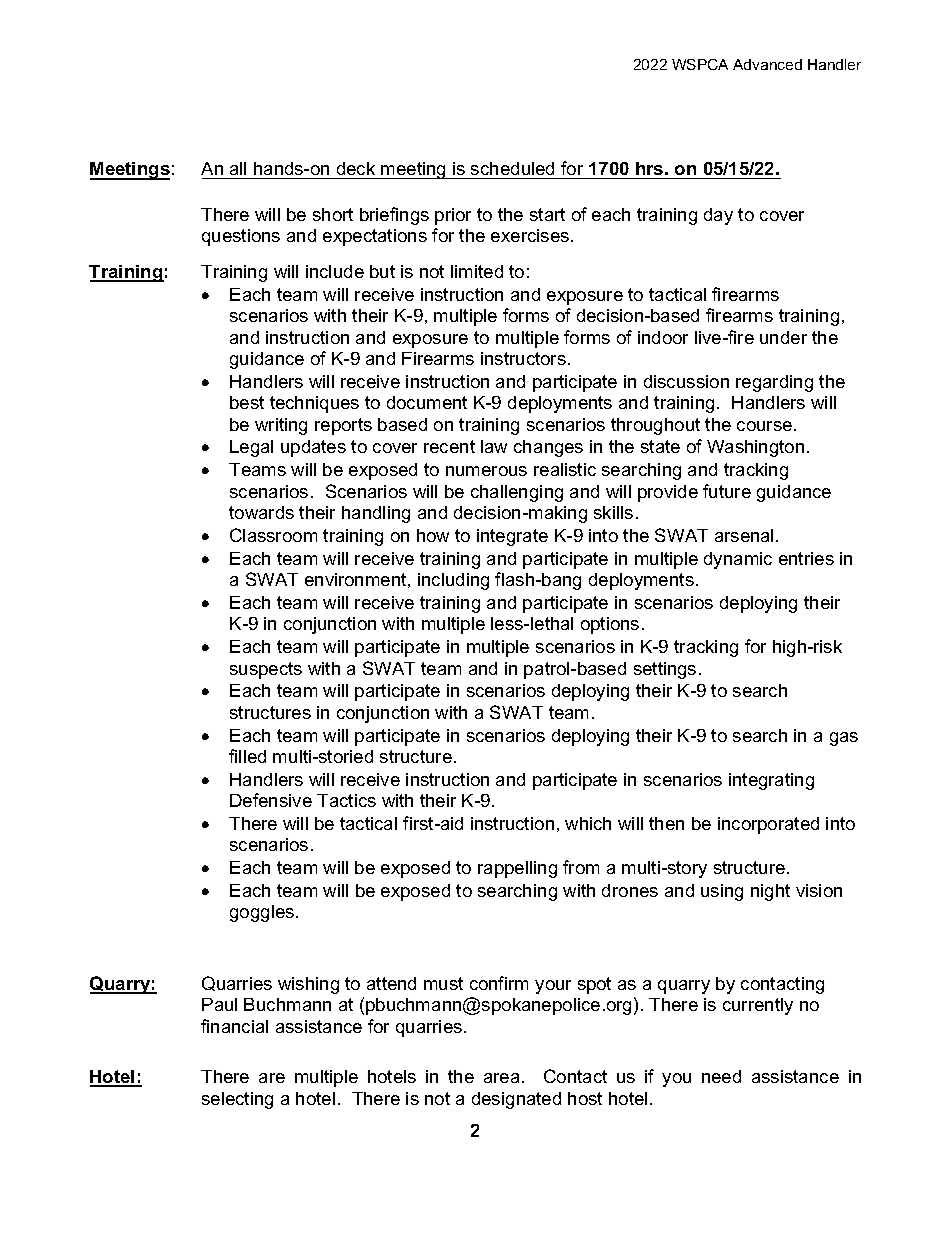 Image resolution: width=952 pixels, height=1233 pixels. I want to click on filled, so click(247, 756).
